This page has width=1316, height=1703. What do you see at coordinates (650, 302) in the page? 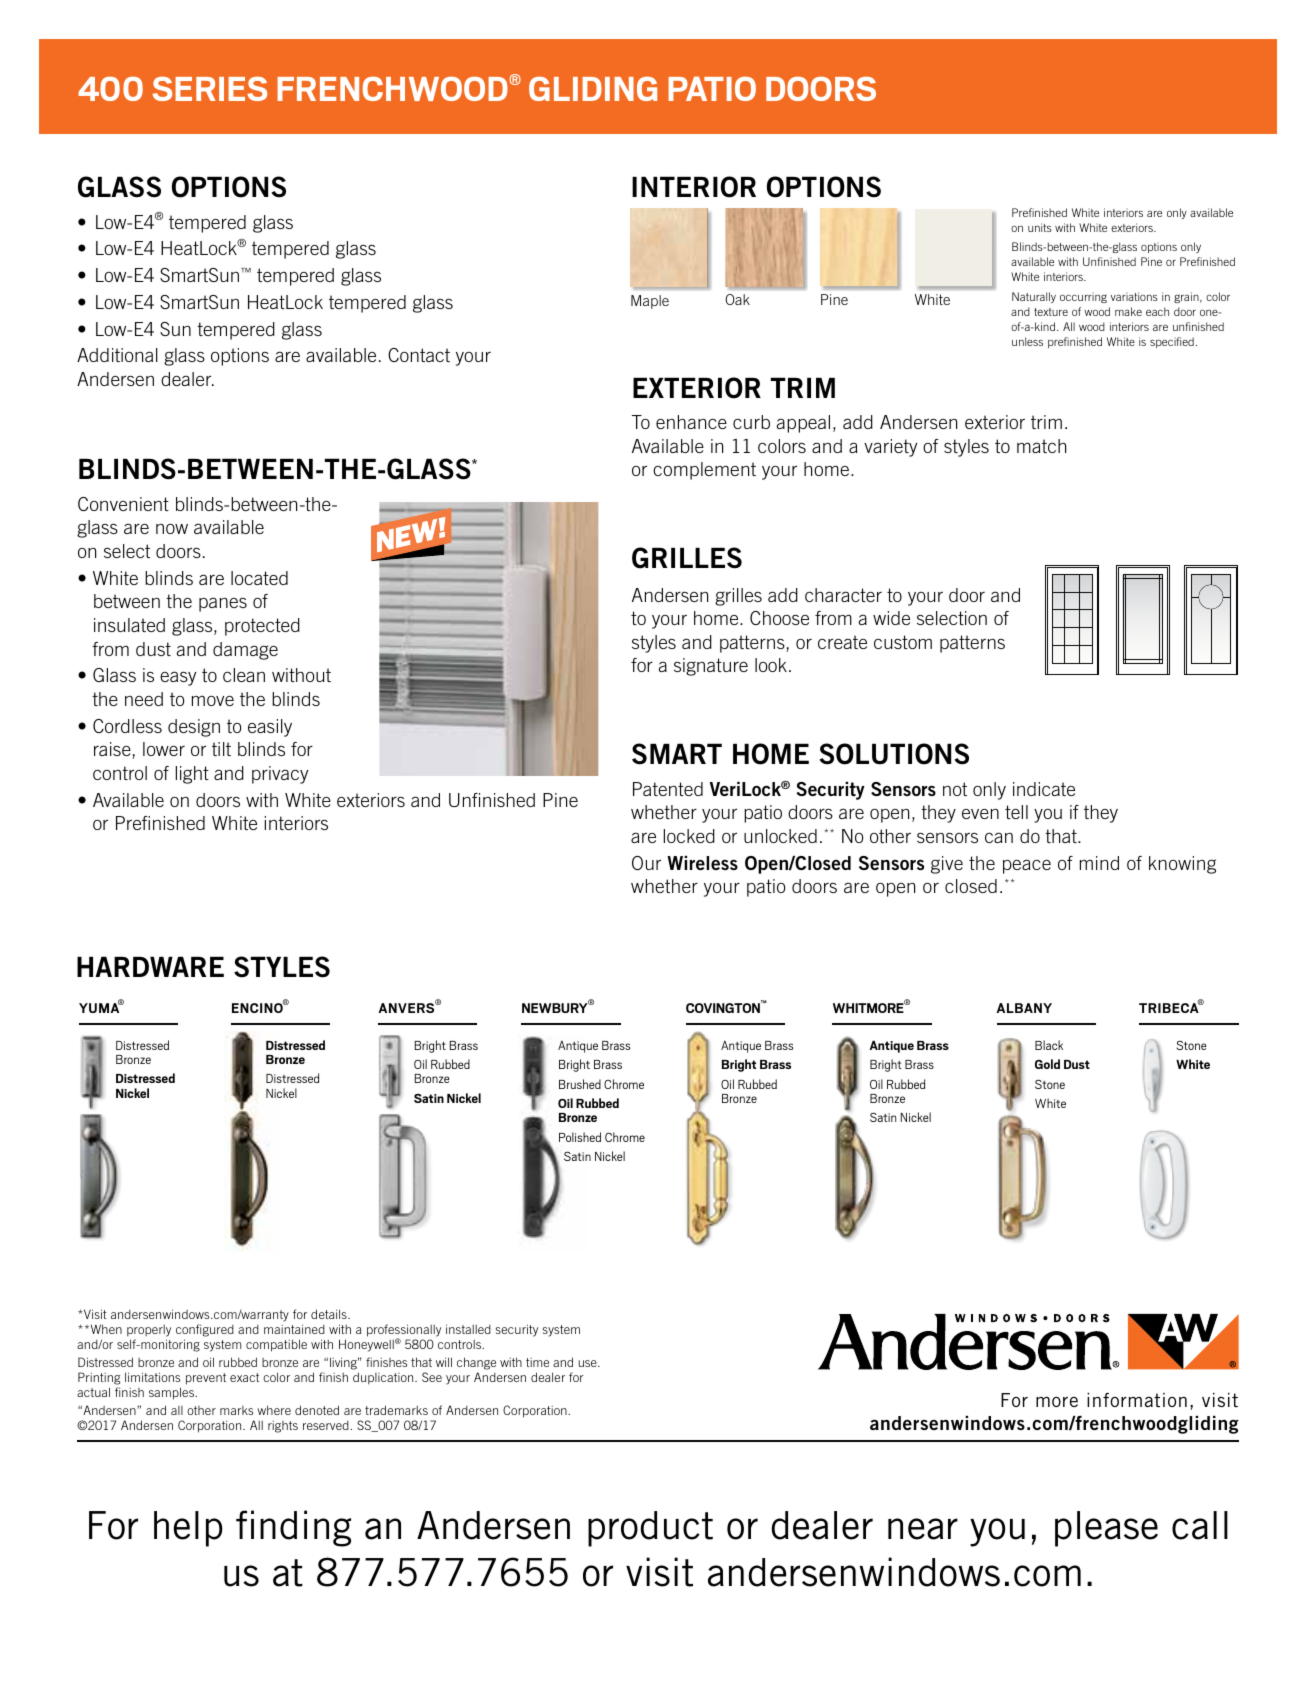
I see `Maple` at bounding box center [650, 302].
